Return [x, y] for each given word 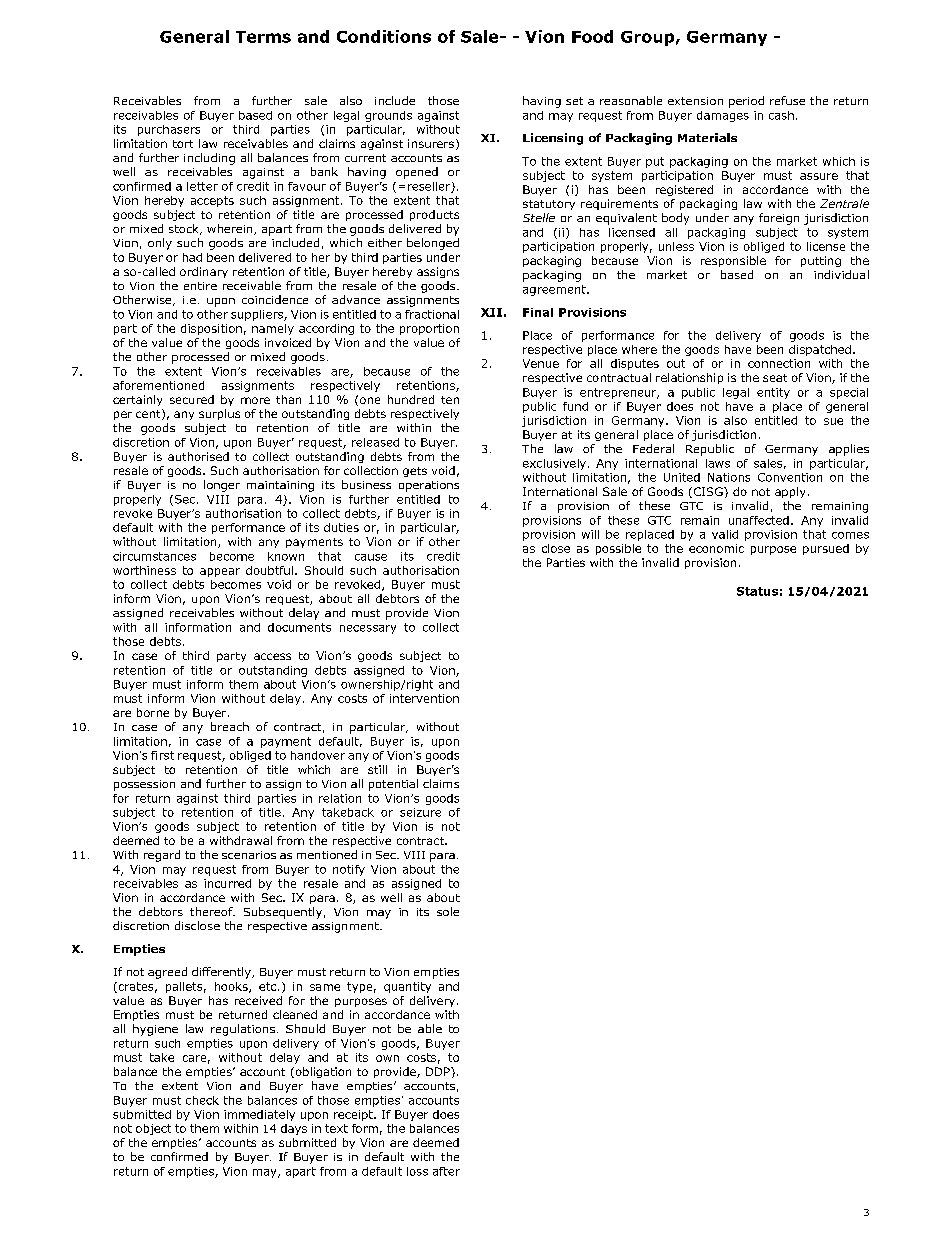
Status [757, 591]
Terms [263, 37]
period [746, 102]
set [574, 101]
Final [538, 312]
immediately [259, 1115]
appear [220, 572]
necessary [368, 629]
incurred [227, 883]
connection [779, 363]
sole [448, 911]
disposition [211, 329]
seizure [420, 812]
